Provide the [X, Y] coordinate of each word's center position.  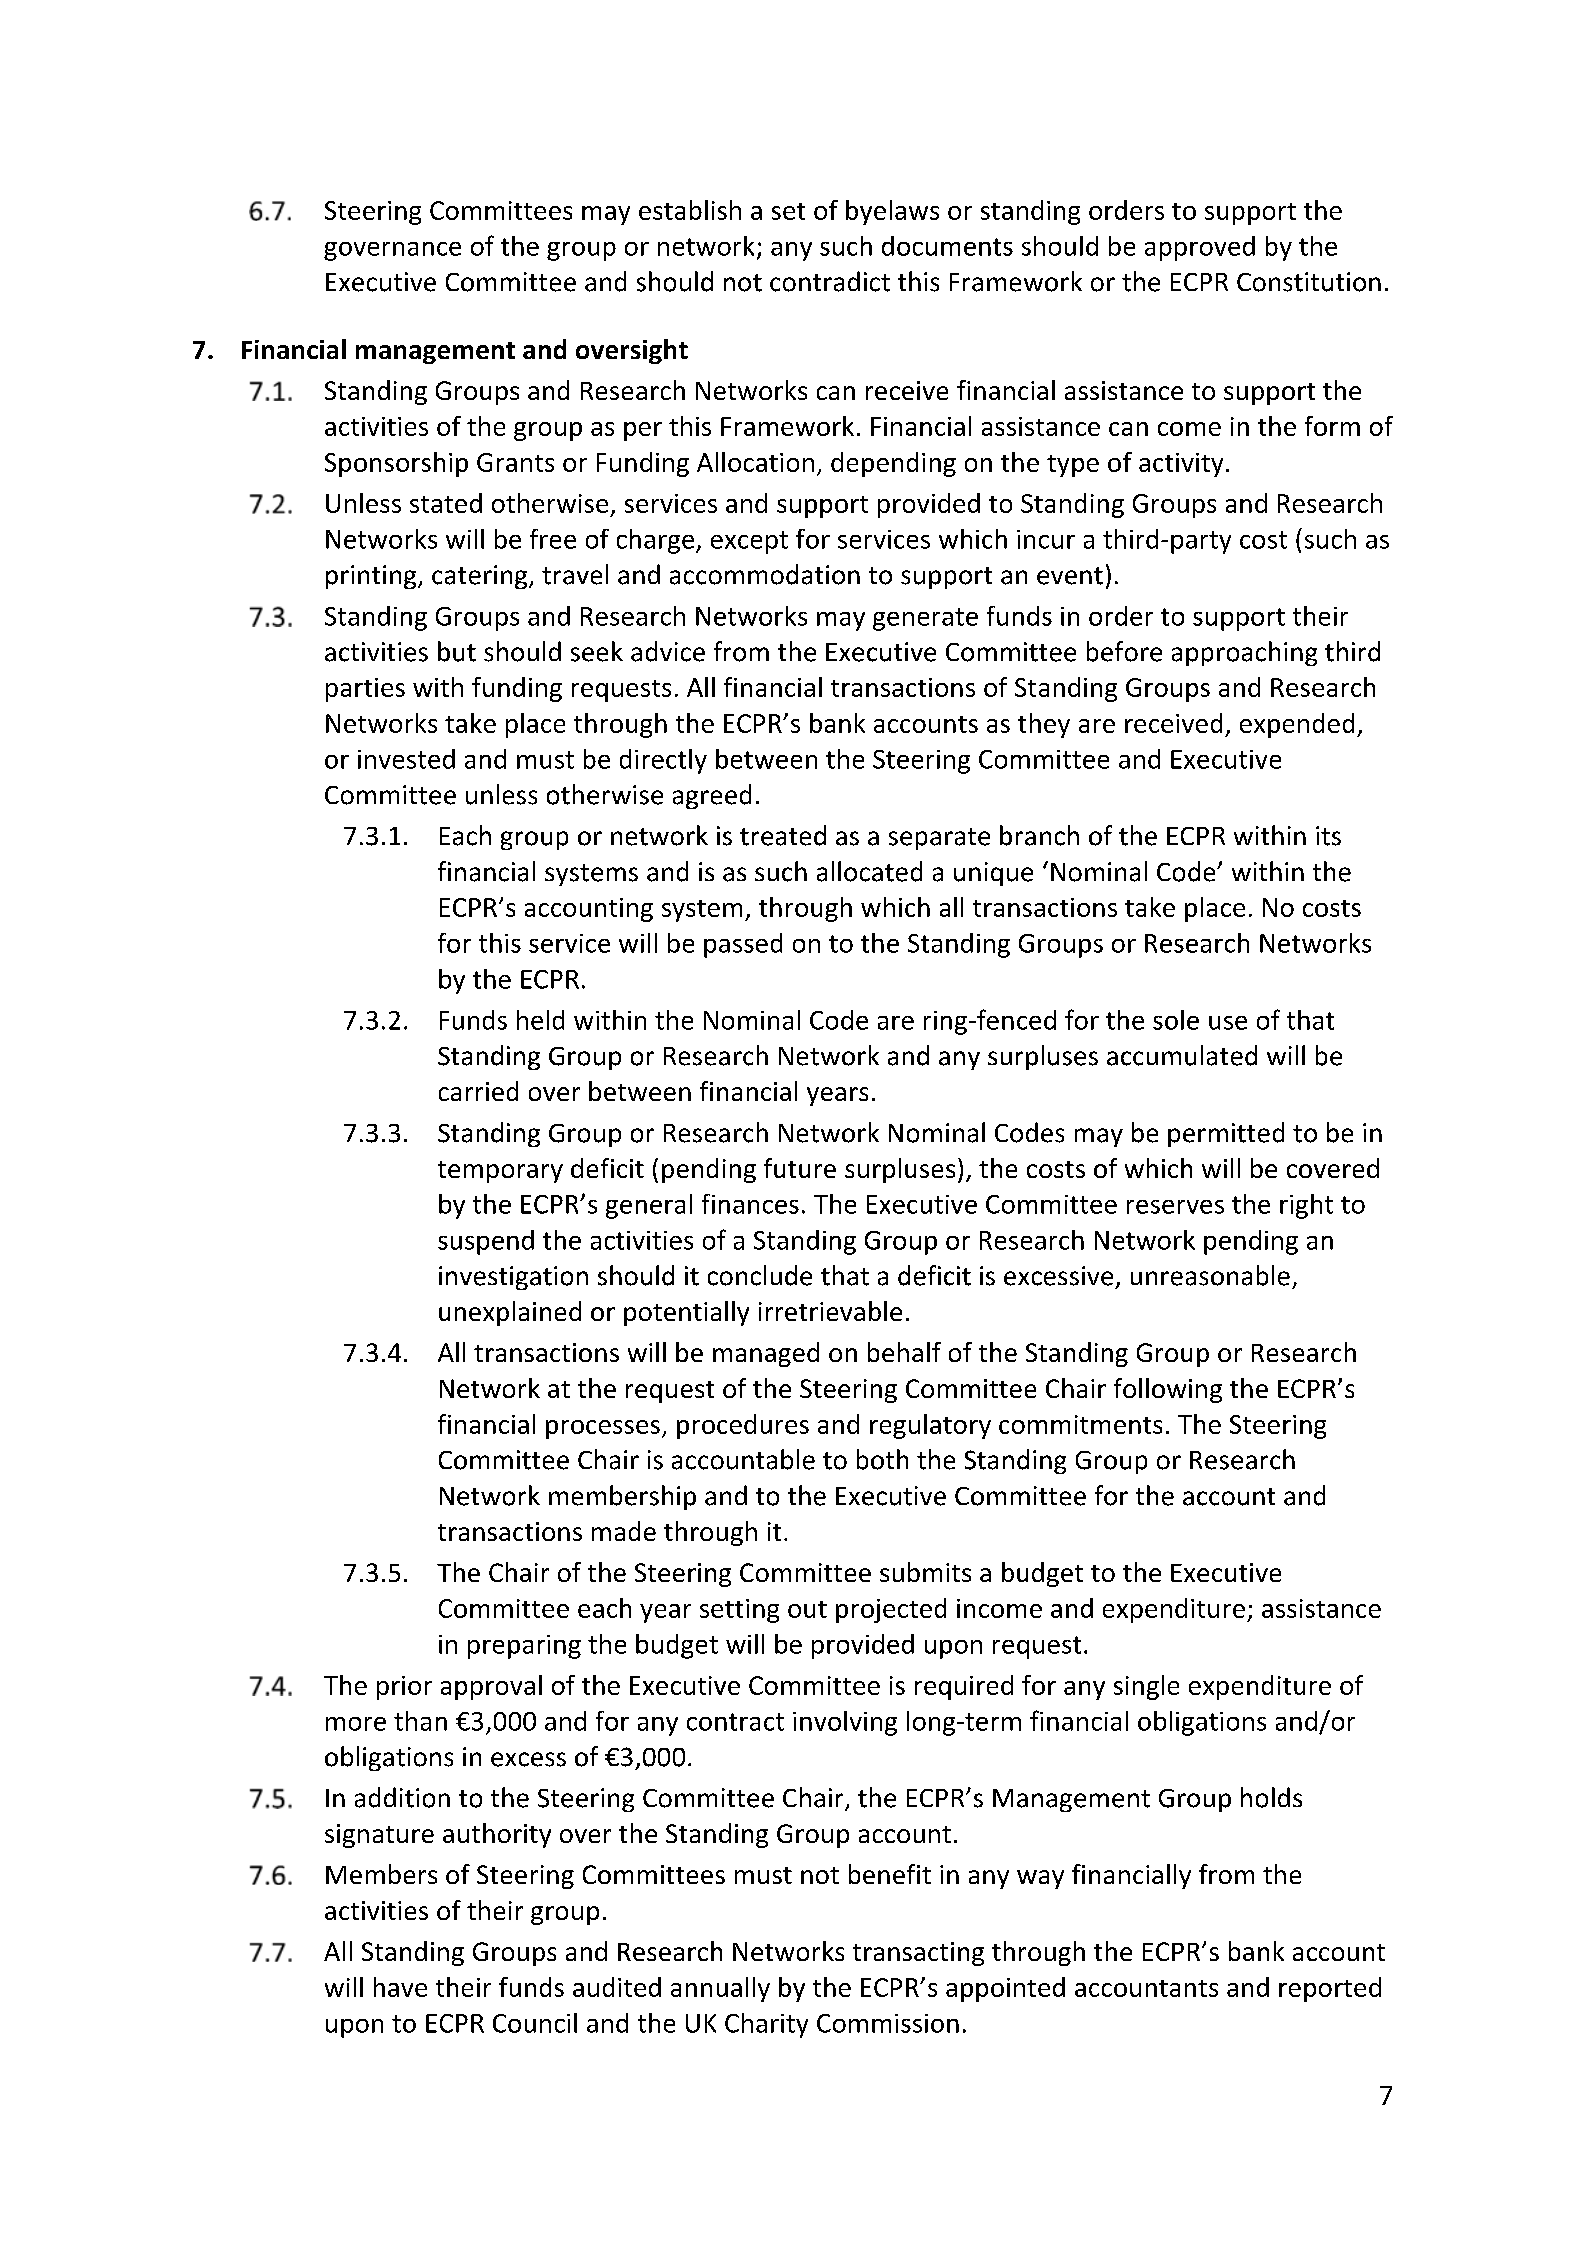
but [457, 651]
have [400, 1987]
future [800, 1168]
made [624, 1531]
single [1146, 1687]
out [807, 1609]
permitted [1226, 1134]
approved [1200, 248]
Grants [515, 462]
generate [925, 619]
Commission [888, 2023]
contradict [830, 281]
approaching [1244, 653]
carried [478, 1091]
